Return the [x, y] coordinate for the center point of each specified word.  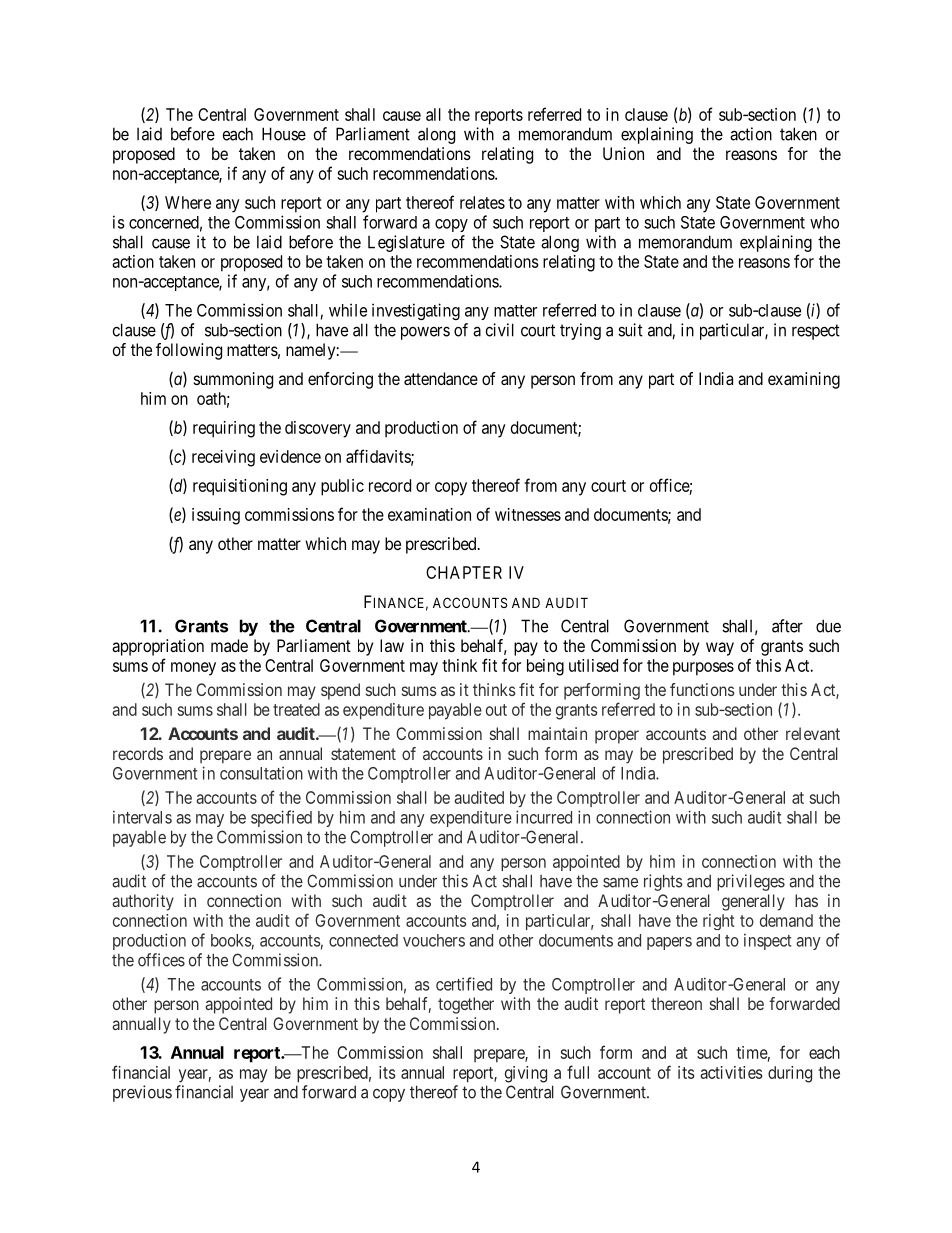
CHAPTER [464, 572]
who [824, 222]
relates [482, 202]
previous [142, 1093]
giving [526, 1074]
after [787, 626]
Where [188, 202]
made [229, 645]
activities [731, 1072]
